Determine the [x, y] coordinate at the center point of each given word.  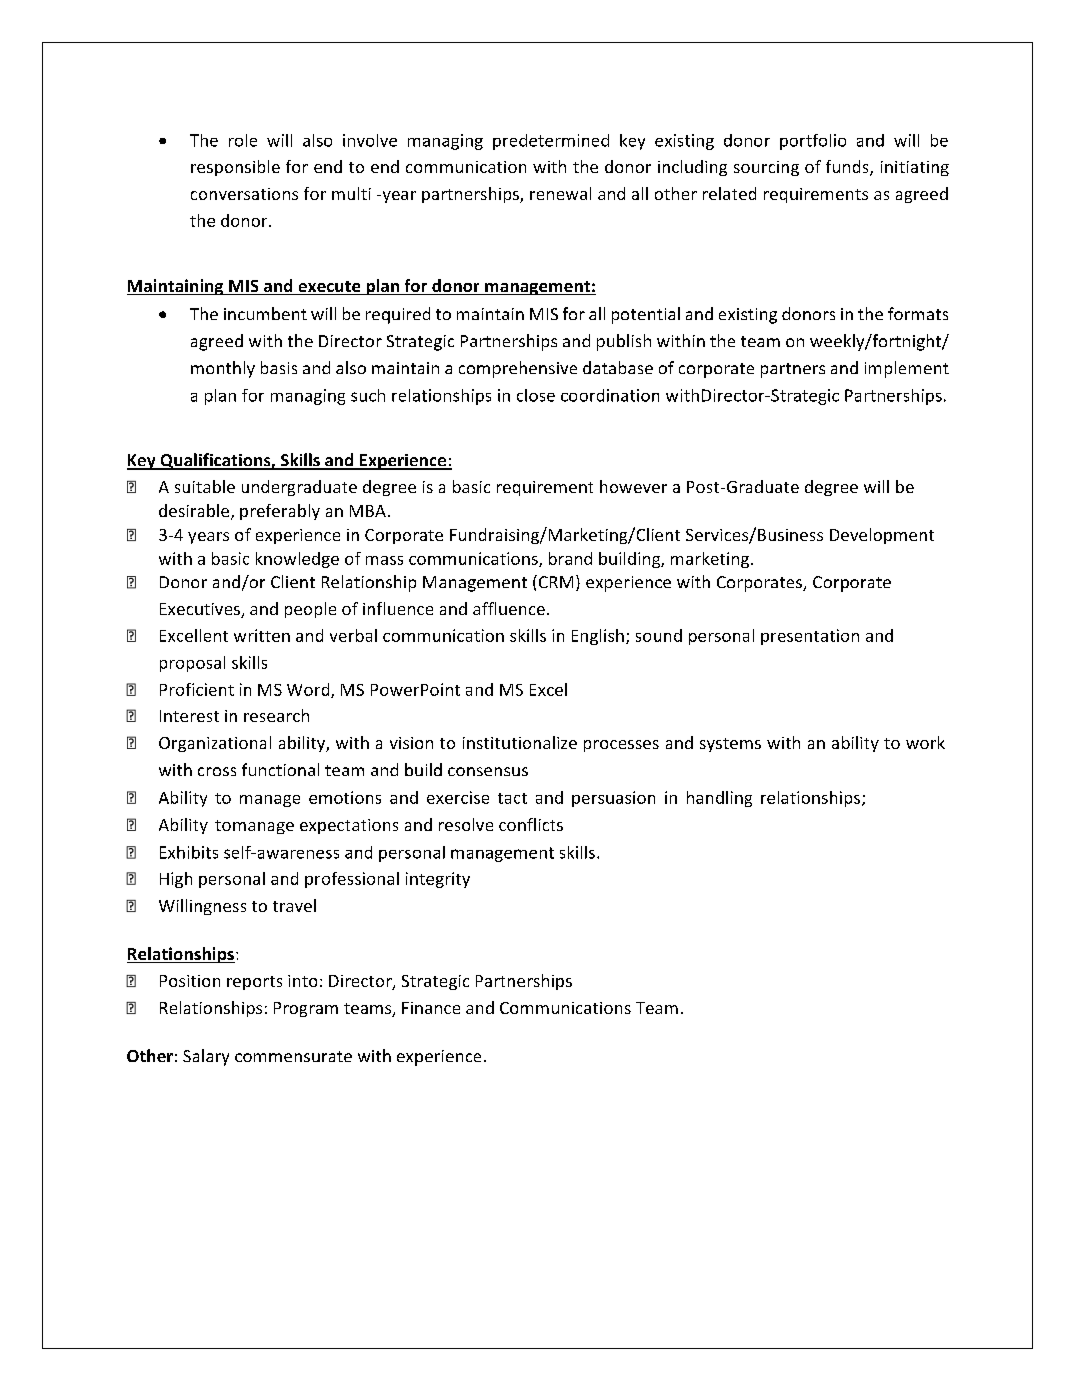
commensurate [293, 1056]
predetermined [551, 142]
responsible [235, 168]
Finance [431, 1008]
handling [719, 799]
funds [848, 168]
